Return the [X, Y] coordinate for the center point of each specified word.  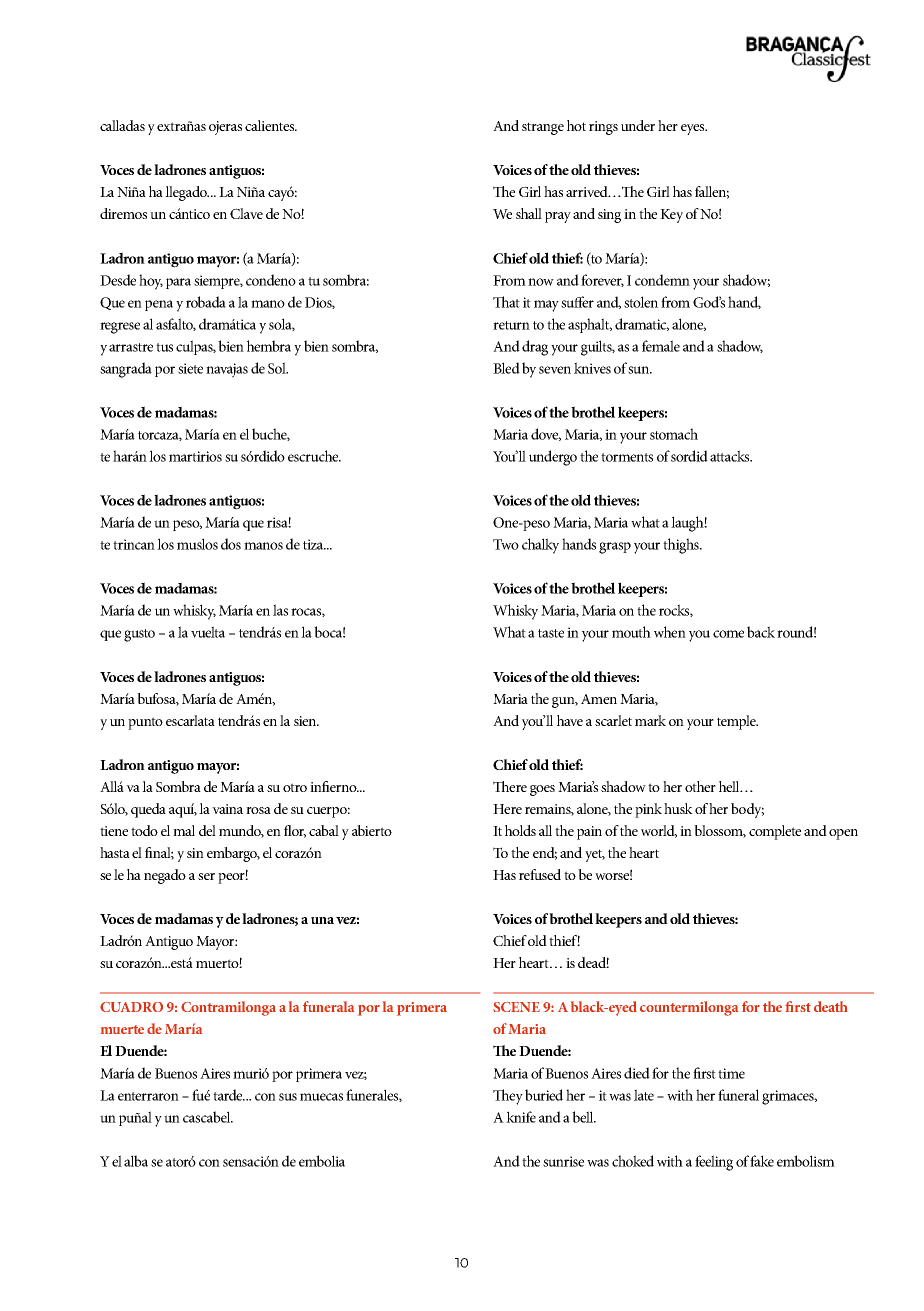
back [761, 632]
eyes [694, 129]
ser [206, 876]
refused [540, 874]
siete [190, 368]
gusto [139, 635]
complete [775, 832]
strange [543, 128]
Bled [506, 368]
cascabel [208, 1117]
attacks [731, 456]
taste [551, 633]
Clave [246, 213]
